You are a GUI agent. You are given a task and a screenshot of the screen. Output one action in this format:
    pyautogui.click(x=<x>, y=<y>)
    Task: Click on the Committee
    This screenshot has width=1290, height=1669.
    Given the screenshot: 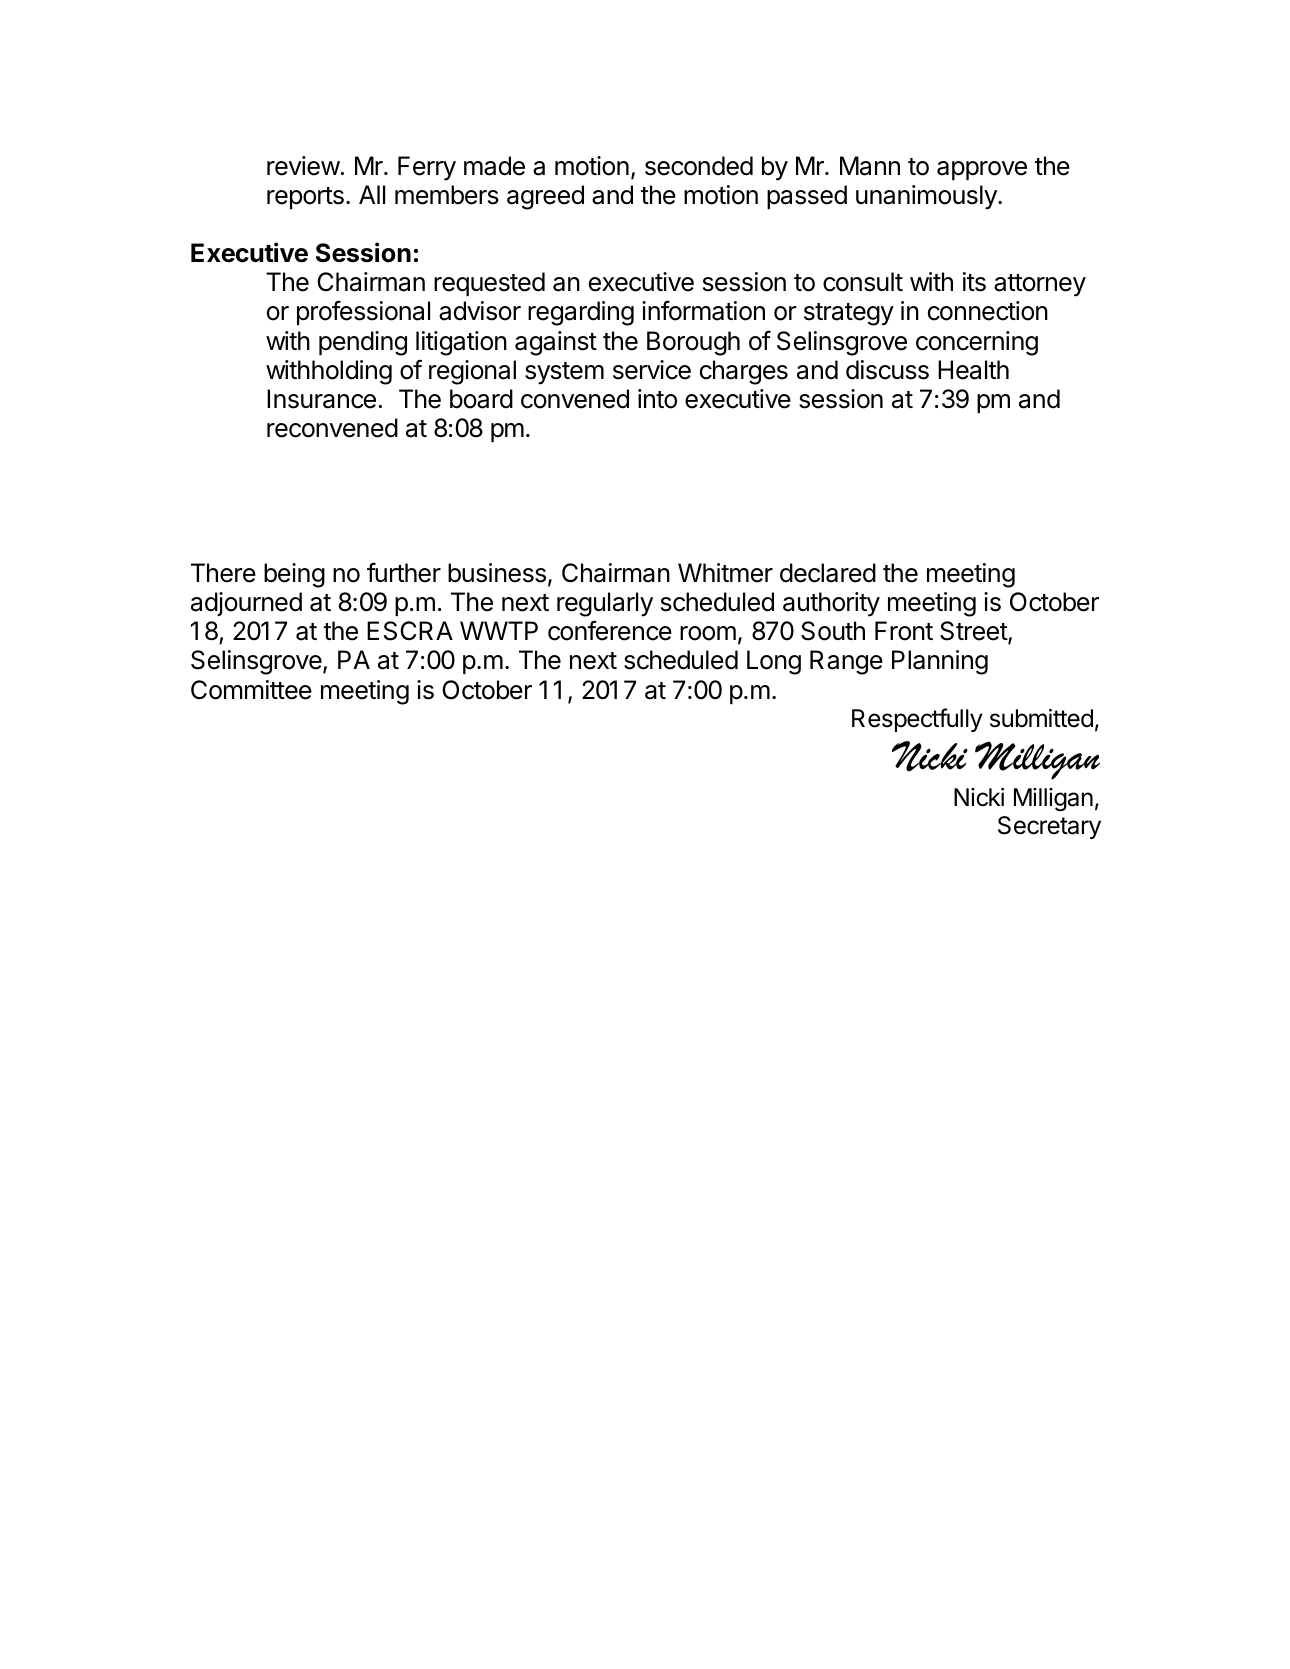 What is the action you would take?
    pyautogui.click(x=251, y=690)
